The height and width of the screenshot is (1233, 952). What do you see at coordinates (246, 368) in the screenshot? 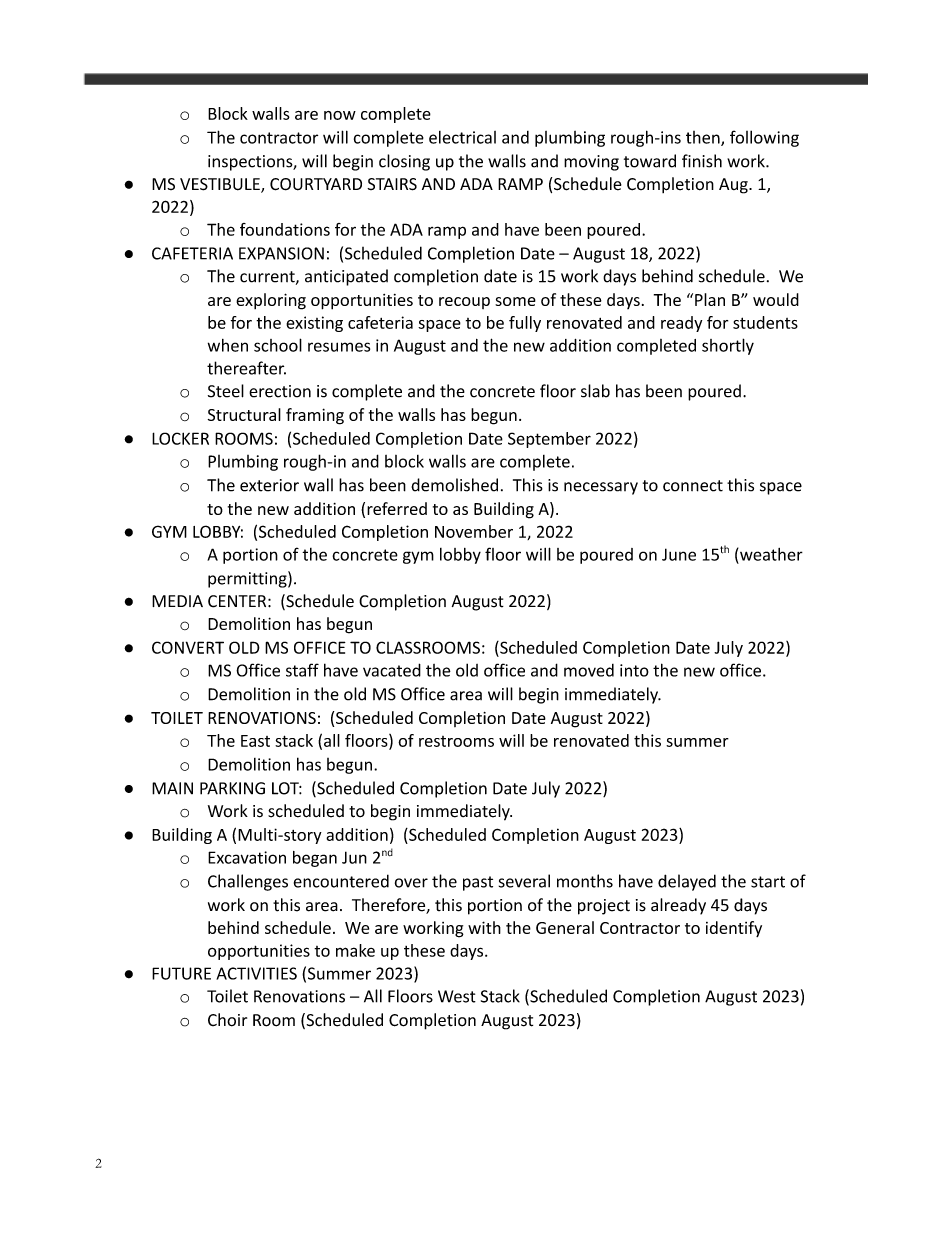
I see `thereafter` at bounding box center [246, 368].
